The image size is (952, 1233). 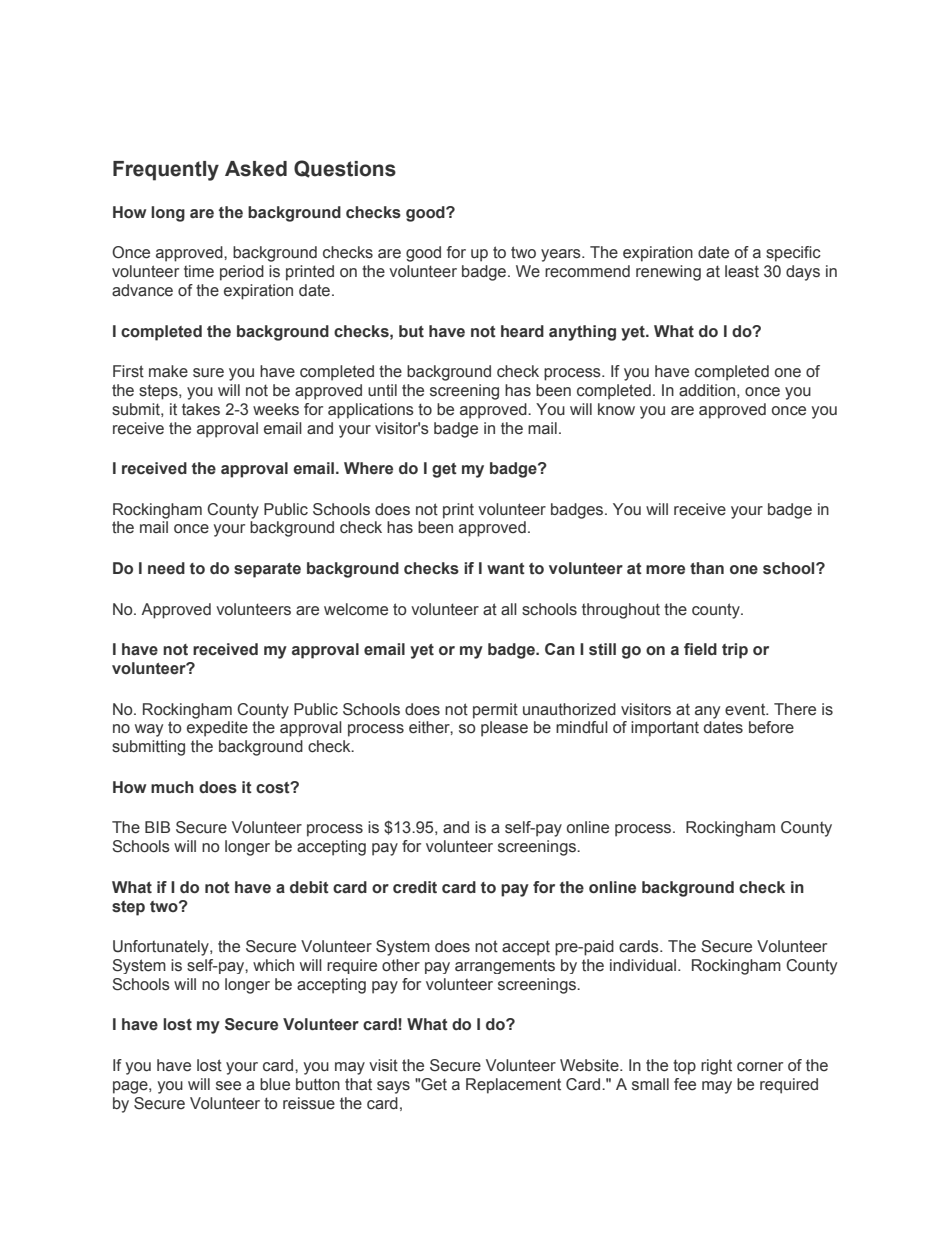 I want to click on specific, so click(x=793, y=254).
